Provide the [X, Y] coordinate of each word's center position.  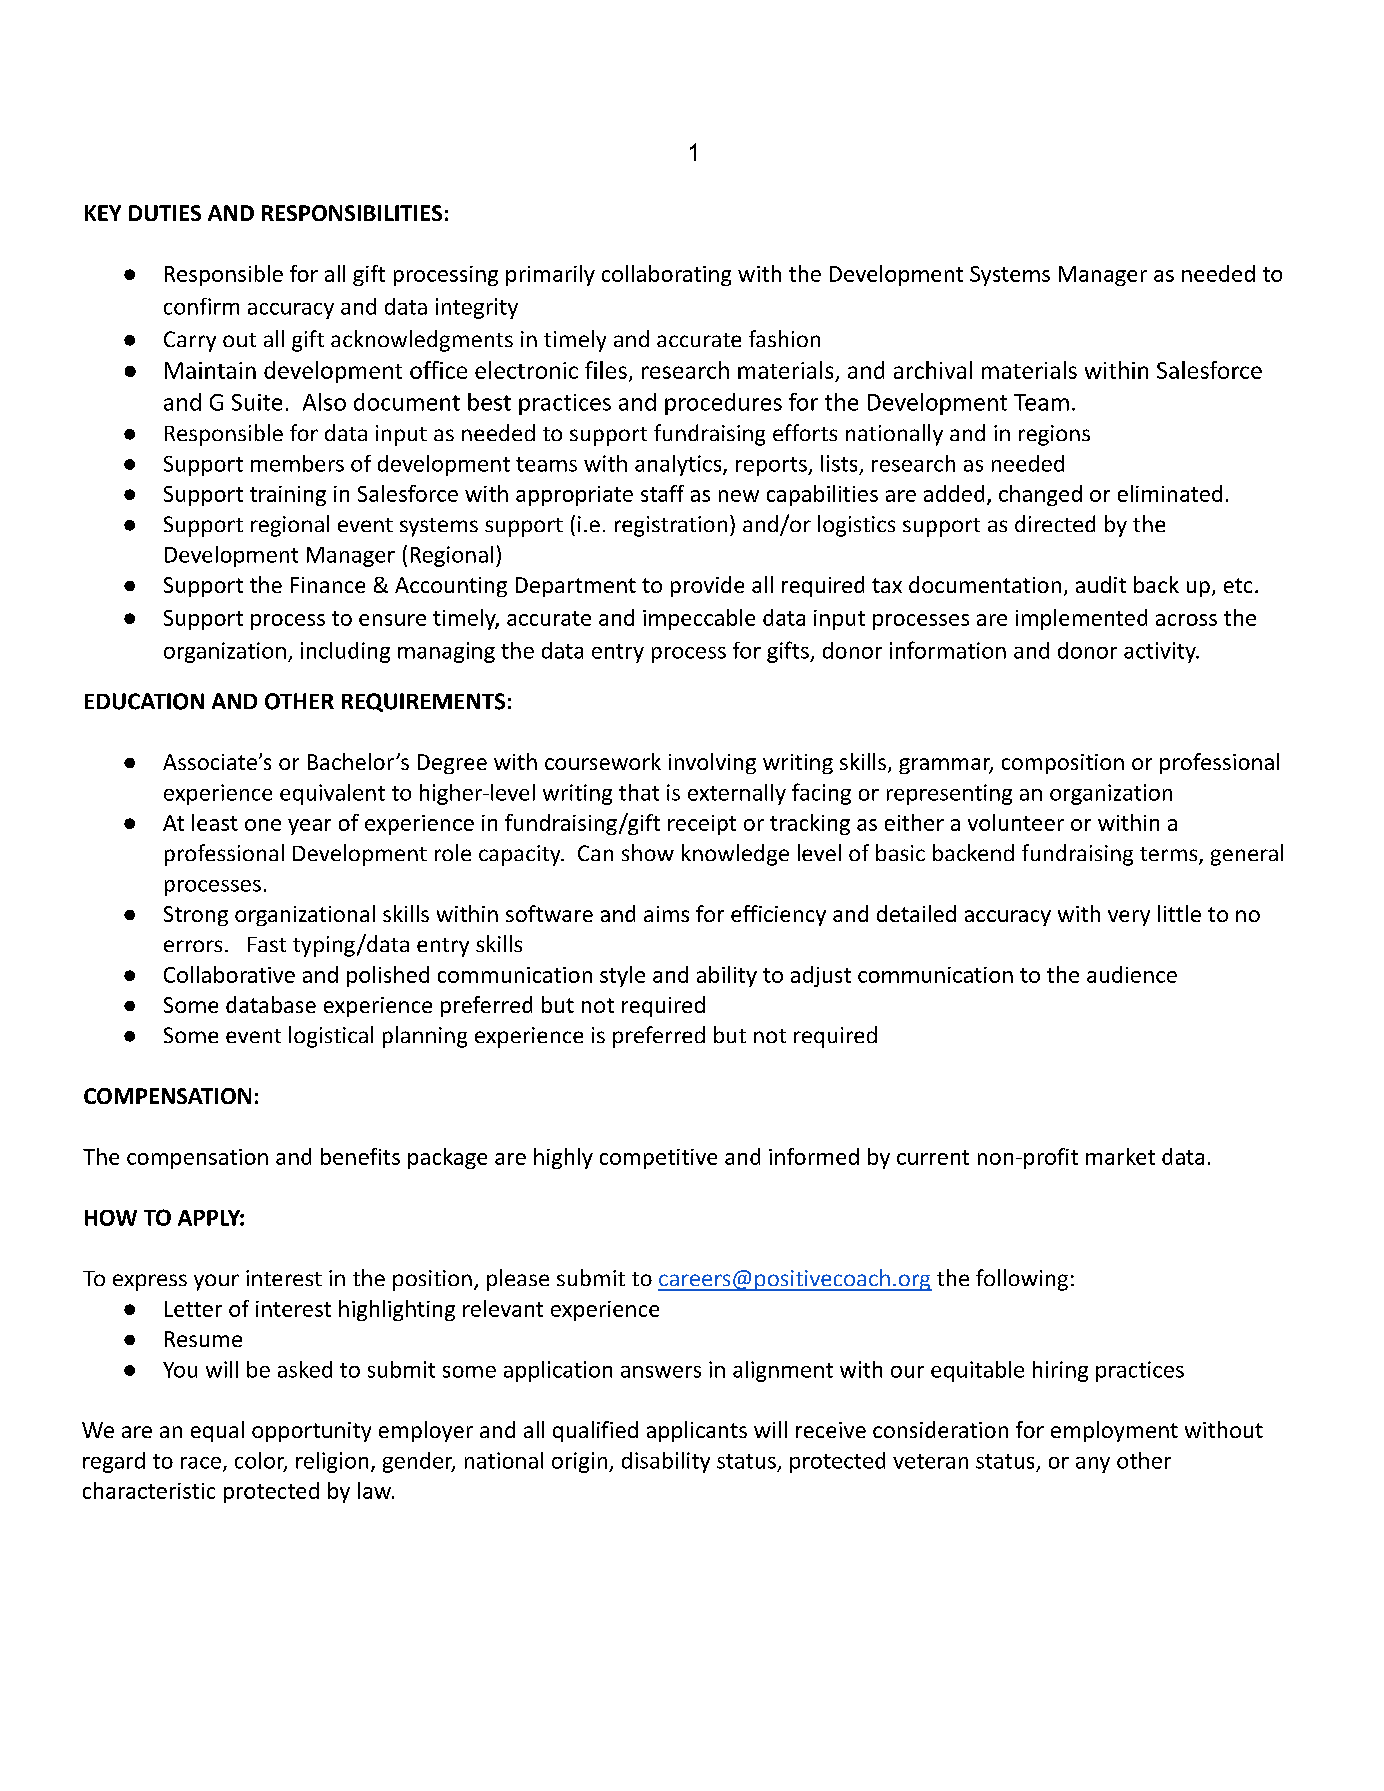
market [1120, 1156]
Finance [328, 585]
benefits [360, 1156]
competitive [658, 1159]
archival [933, 370]
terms [1170, 855]
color [261, 1461]
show [648, 852]
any [1093, 1465]
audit [1101, 584]
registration [671, 526]
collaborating [666, 275]
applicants [697, 1431]
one [263, 825]
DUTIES [165, 213]
